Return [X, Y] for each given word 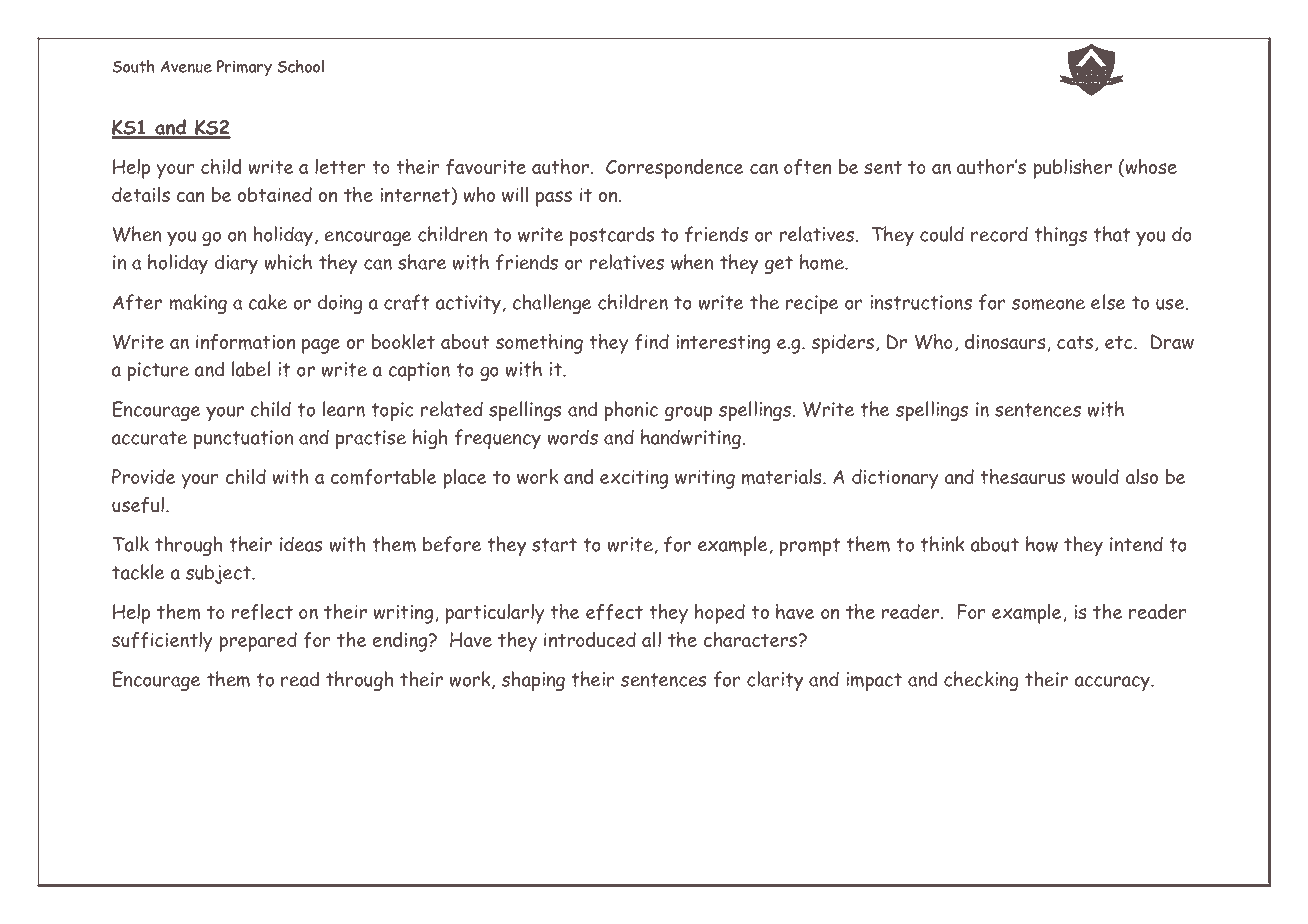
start [554, 545]
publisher [1072, 169]
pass [554, 199]
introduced [590, 639]
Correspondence [675, 169]
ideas [301, 544]
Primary [244, 68]
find [651, 342]
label [251, 369]
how [1042, 544]
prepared [258, 642]
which [288, 262]
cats [1076, 344]
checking [981, 681]
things [1060, 236]
